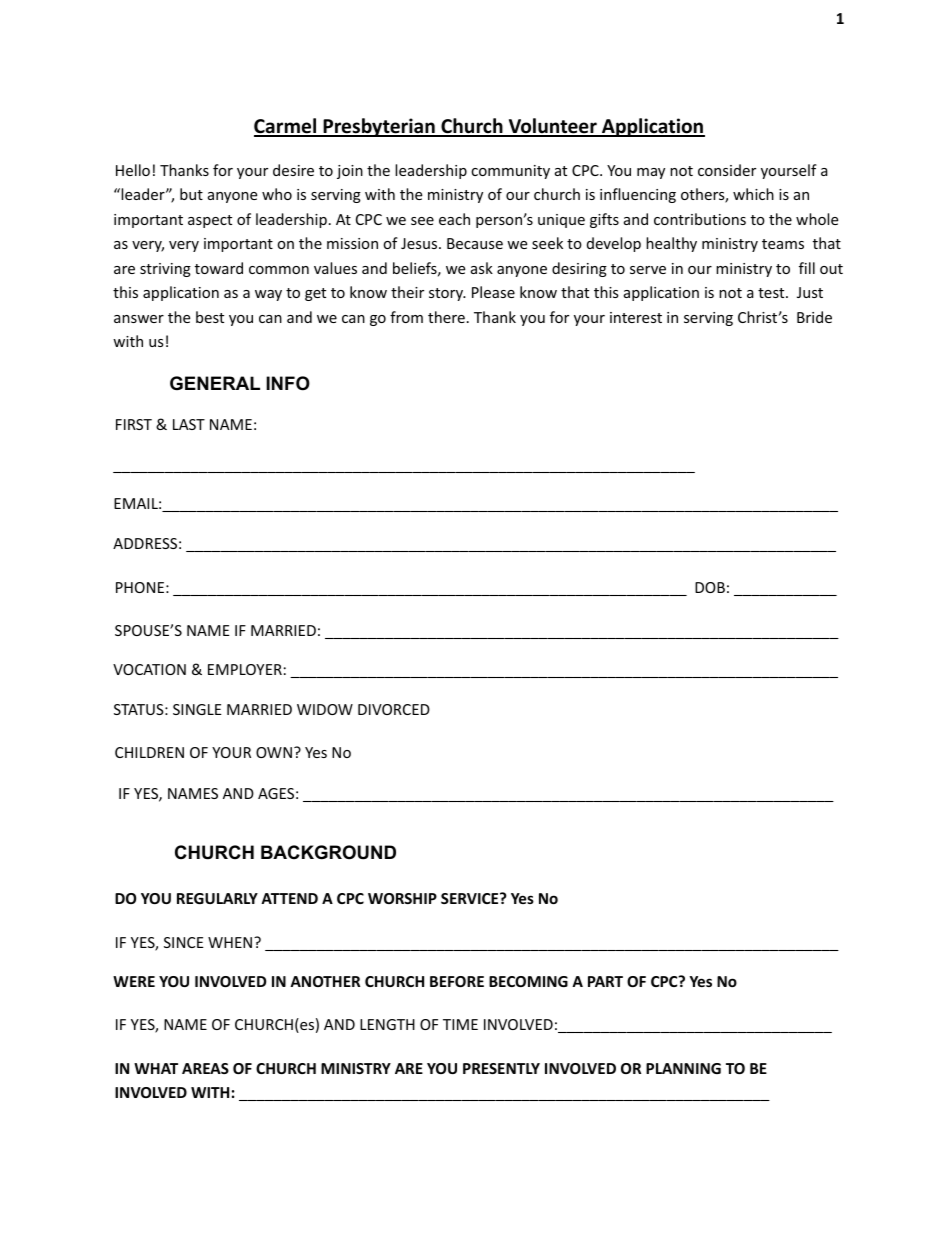 Image resolution: width=952 pixels, height=1233 pixels. What do you see at coordinates (205, 1068) in the screenshot?
I see `AREAS` at bounding box center [205, 1068].
